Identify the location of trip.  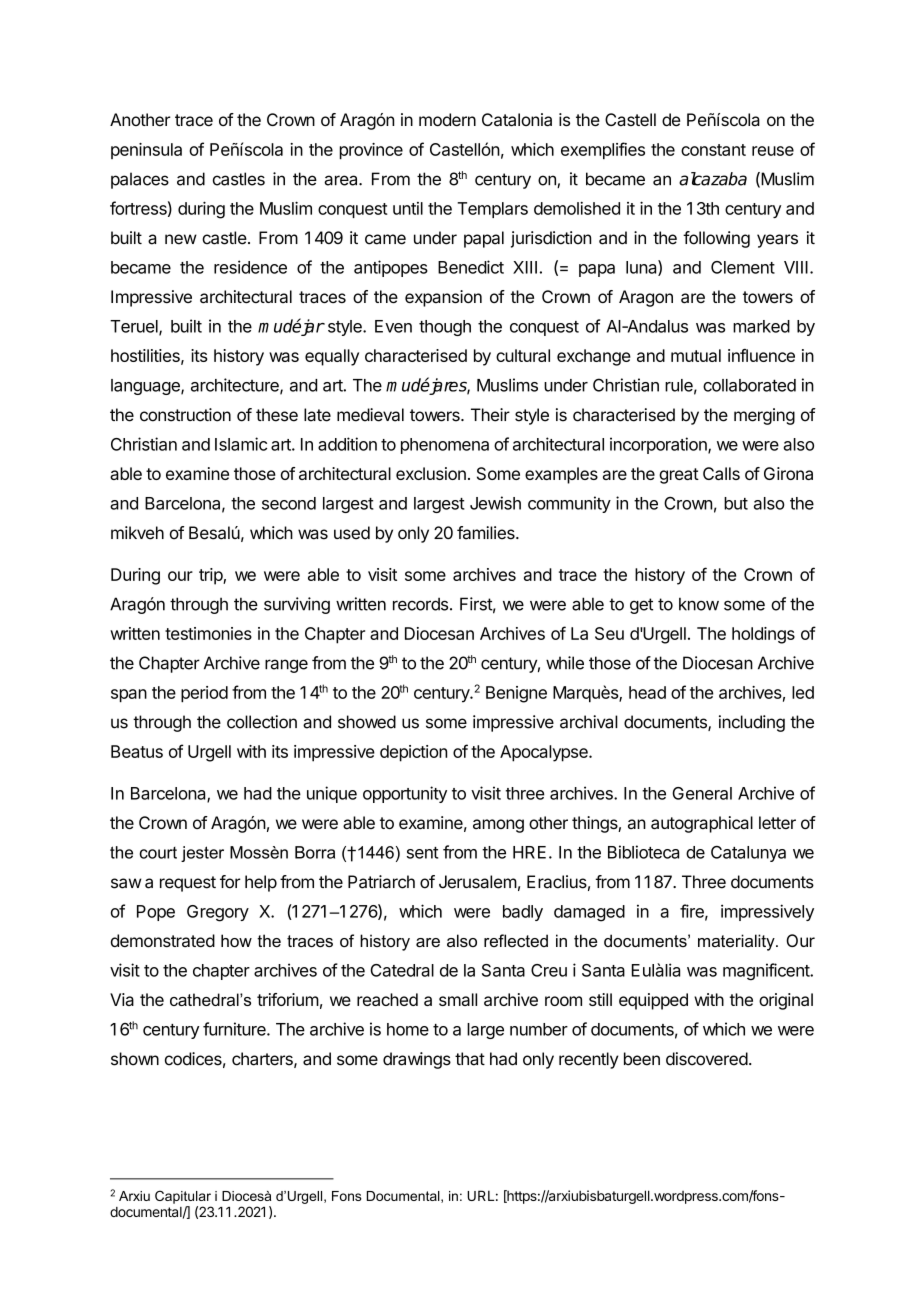
(211, 576).
